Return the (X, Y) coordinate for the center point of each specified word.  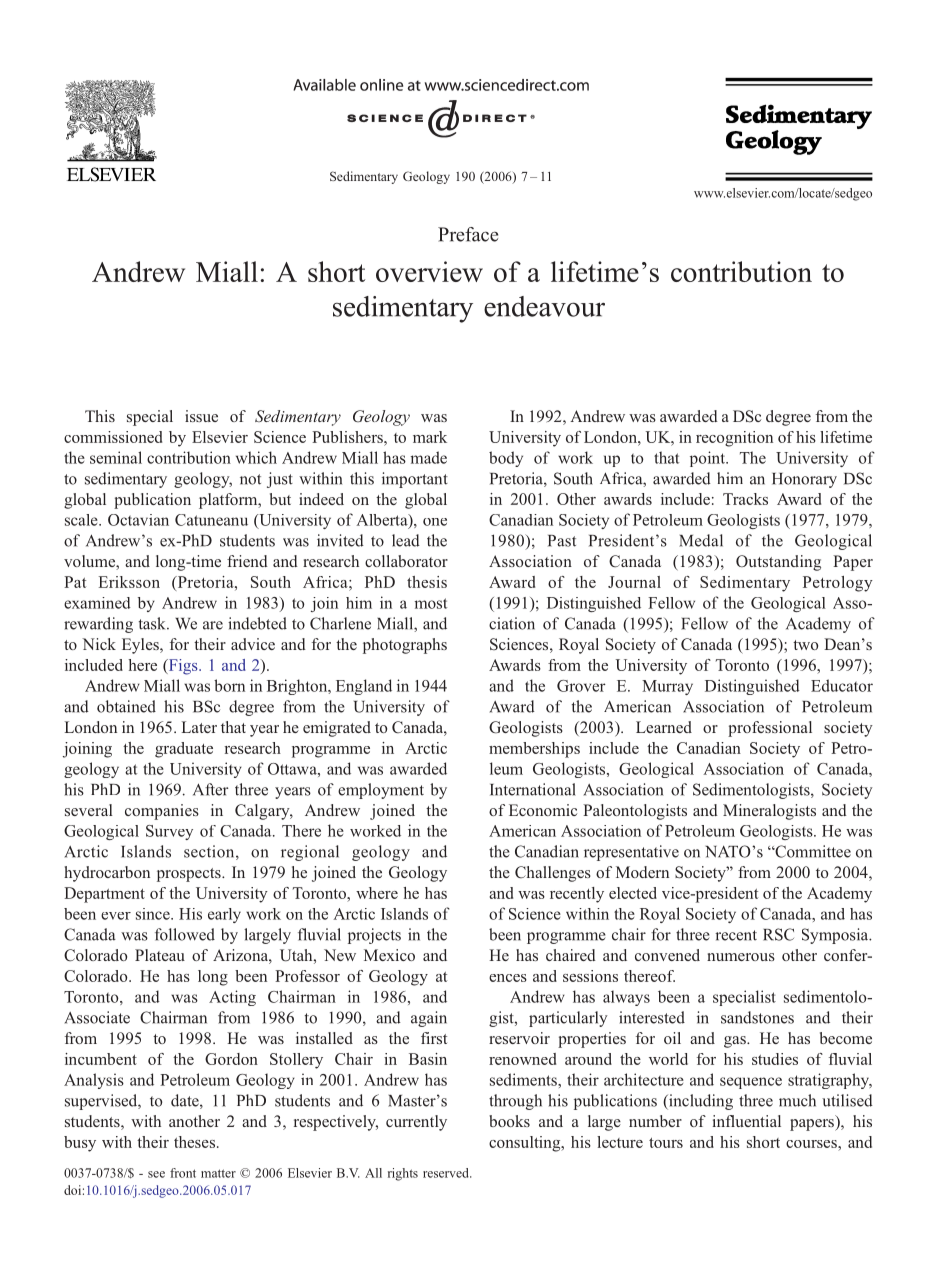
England (364, 687)
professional (770, 729)
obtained (126, 706)
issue (201, 416)
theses (196, 1142)
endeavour (544, 306)
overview (429, 271)
